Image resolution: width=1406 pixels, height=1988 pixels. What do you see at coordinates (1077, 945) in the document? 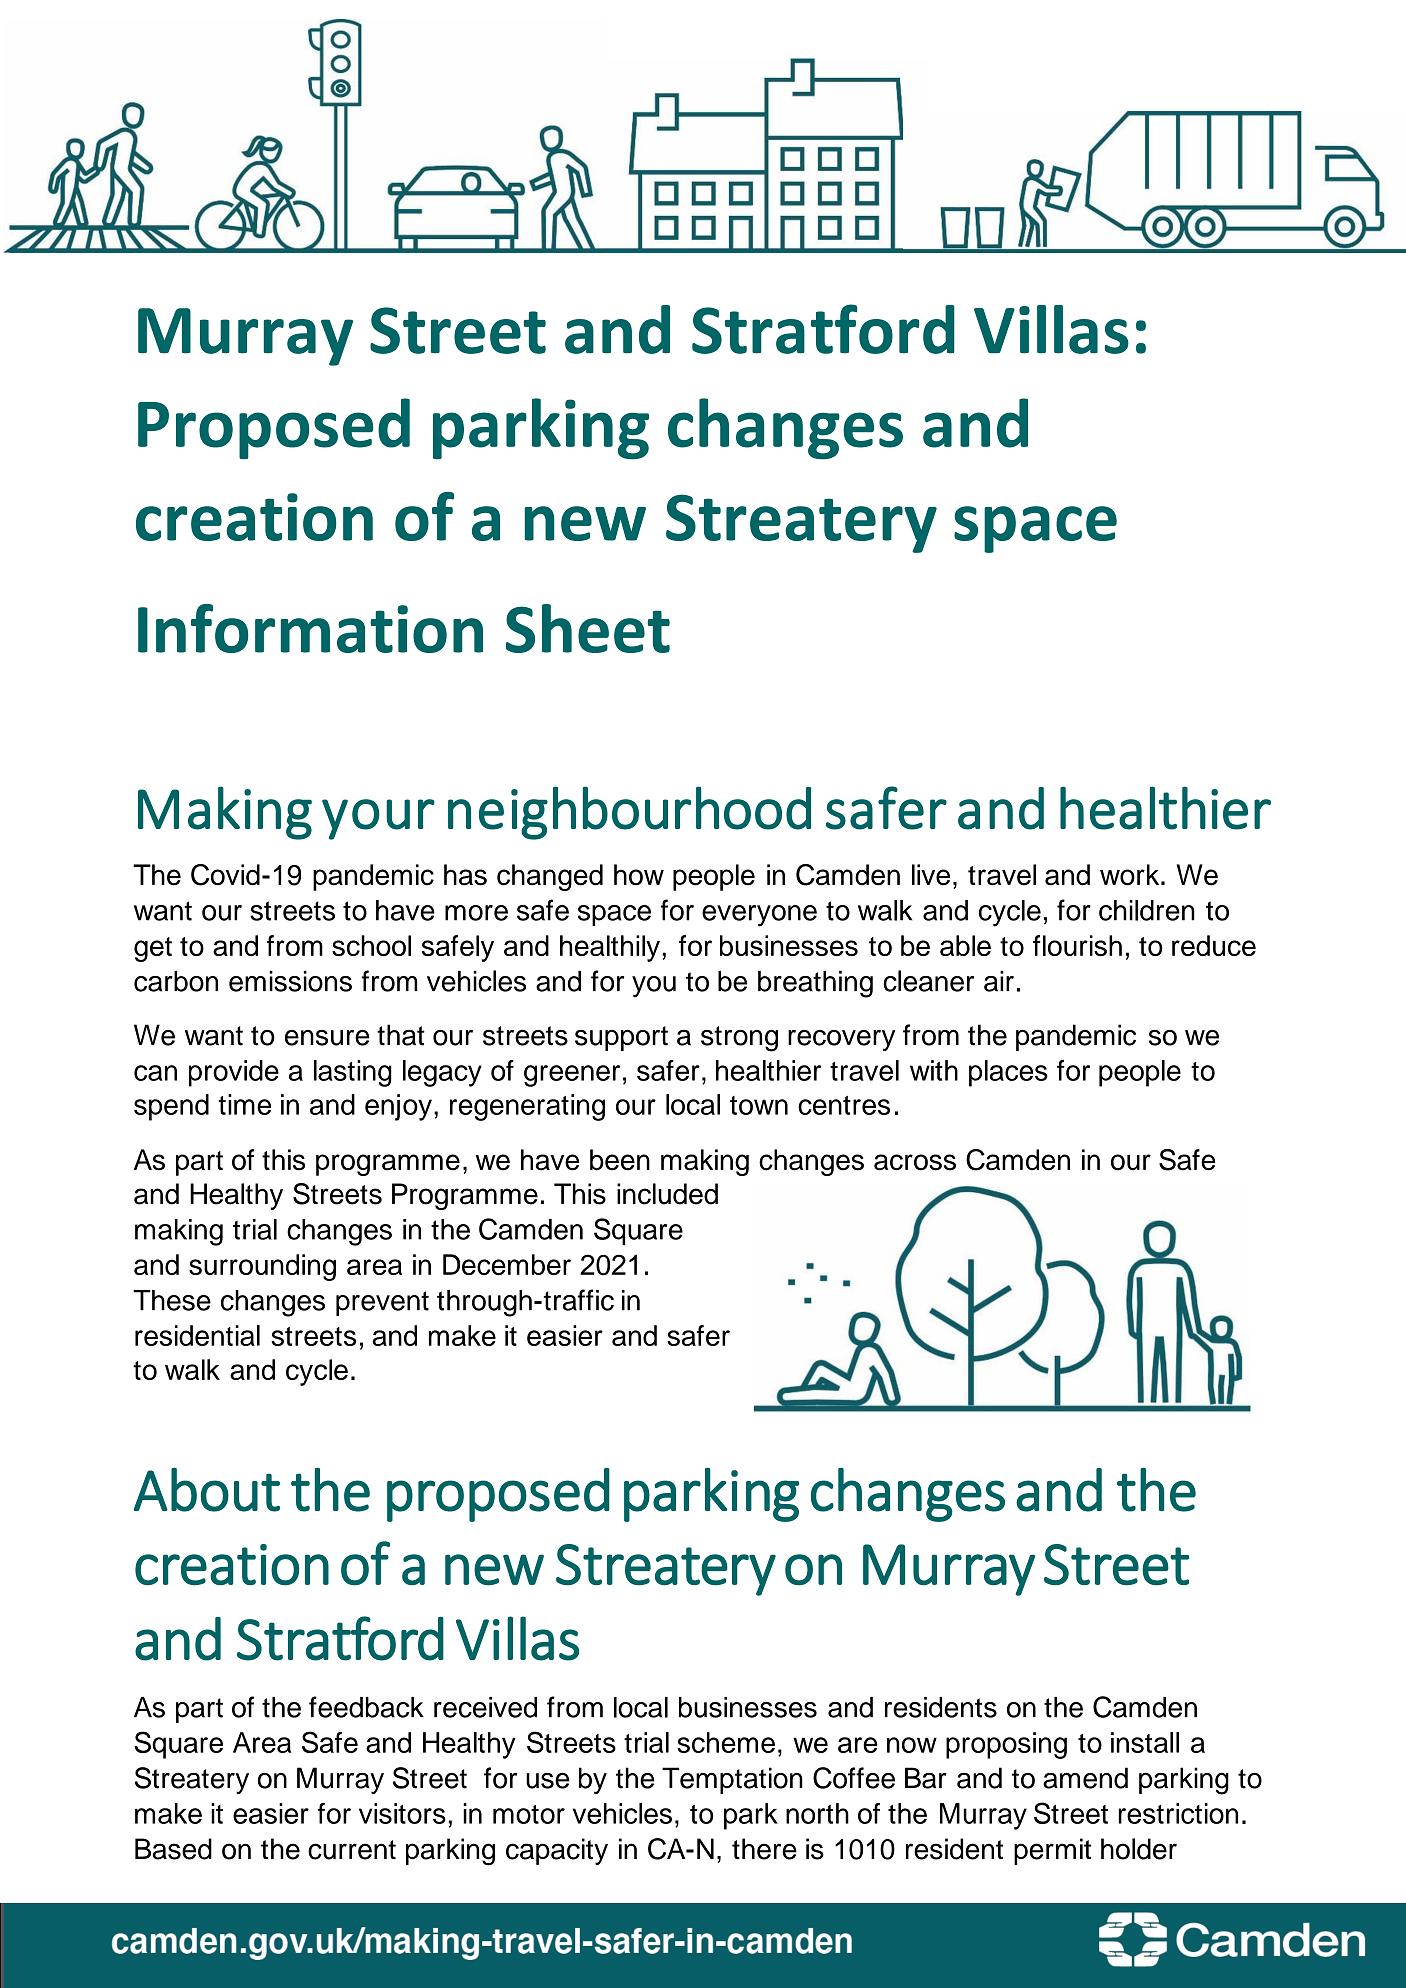
I see `flourish` at bounding box center [1077, 945].
